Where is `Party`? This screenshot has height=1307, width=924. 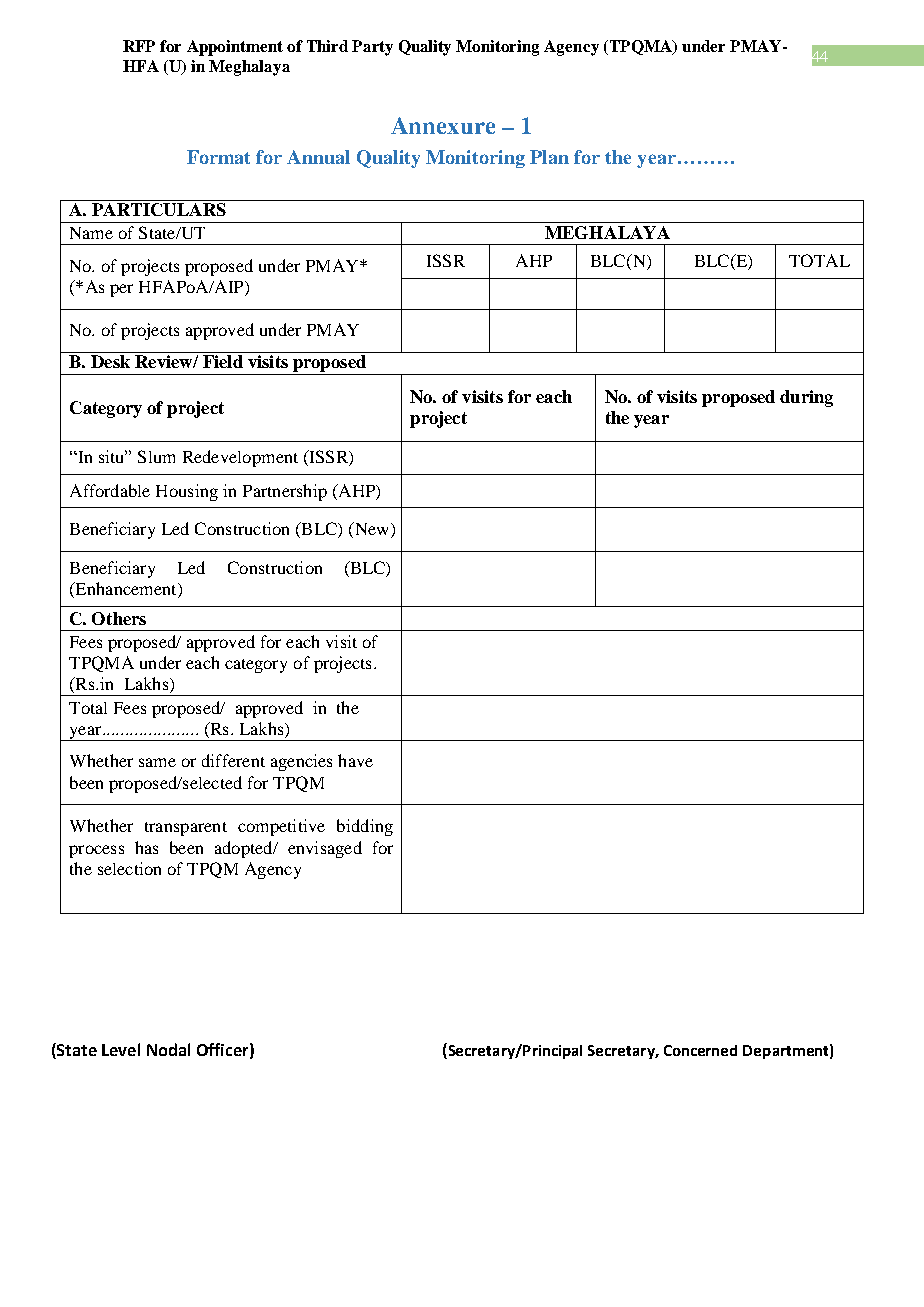 Party is located at coordinates (372, 48).
